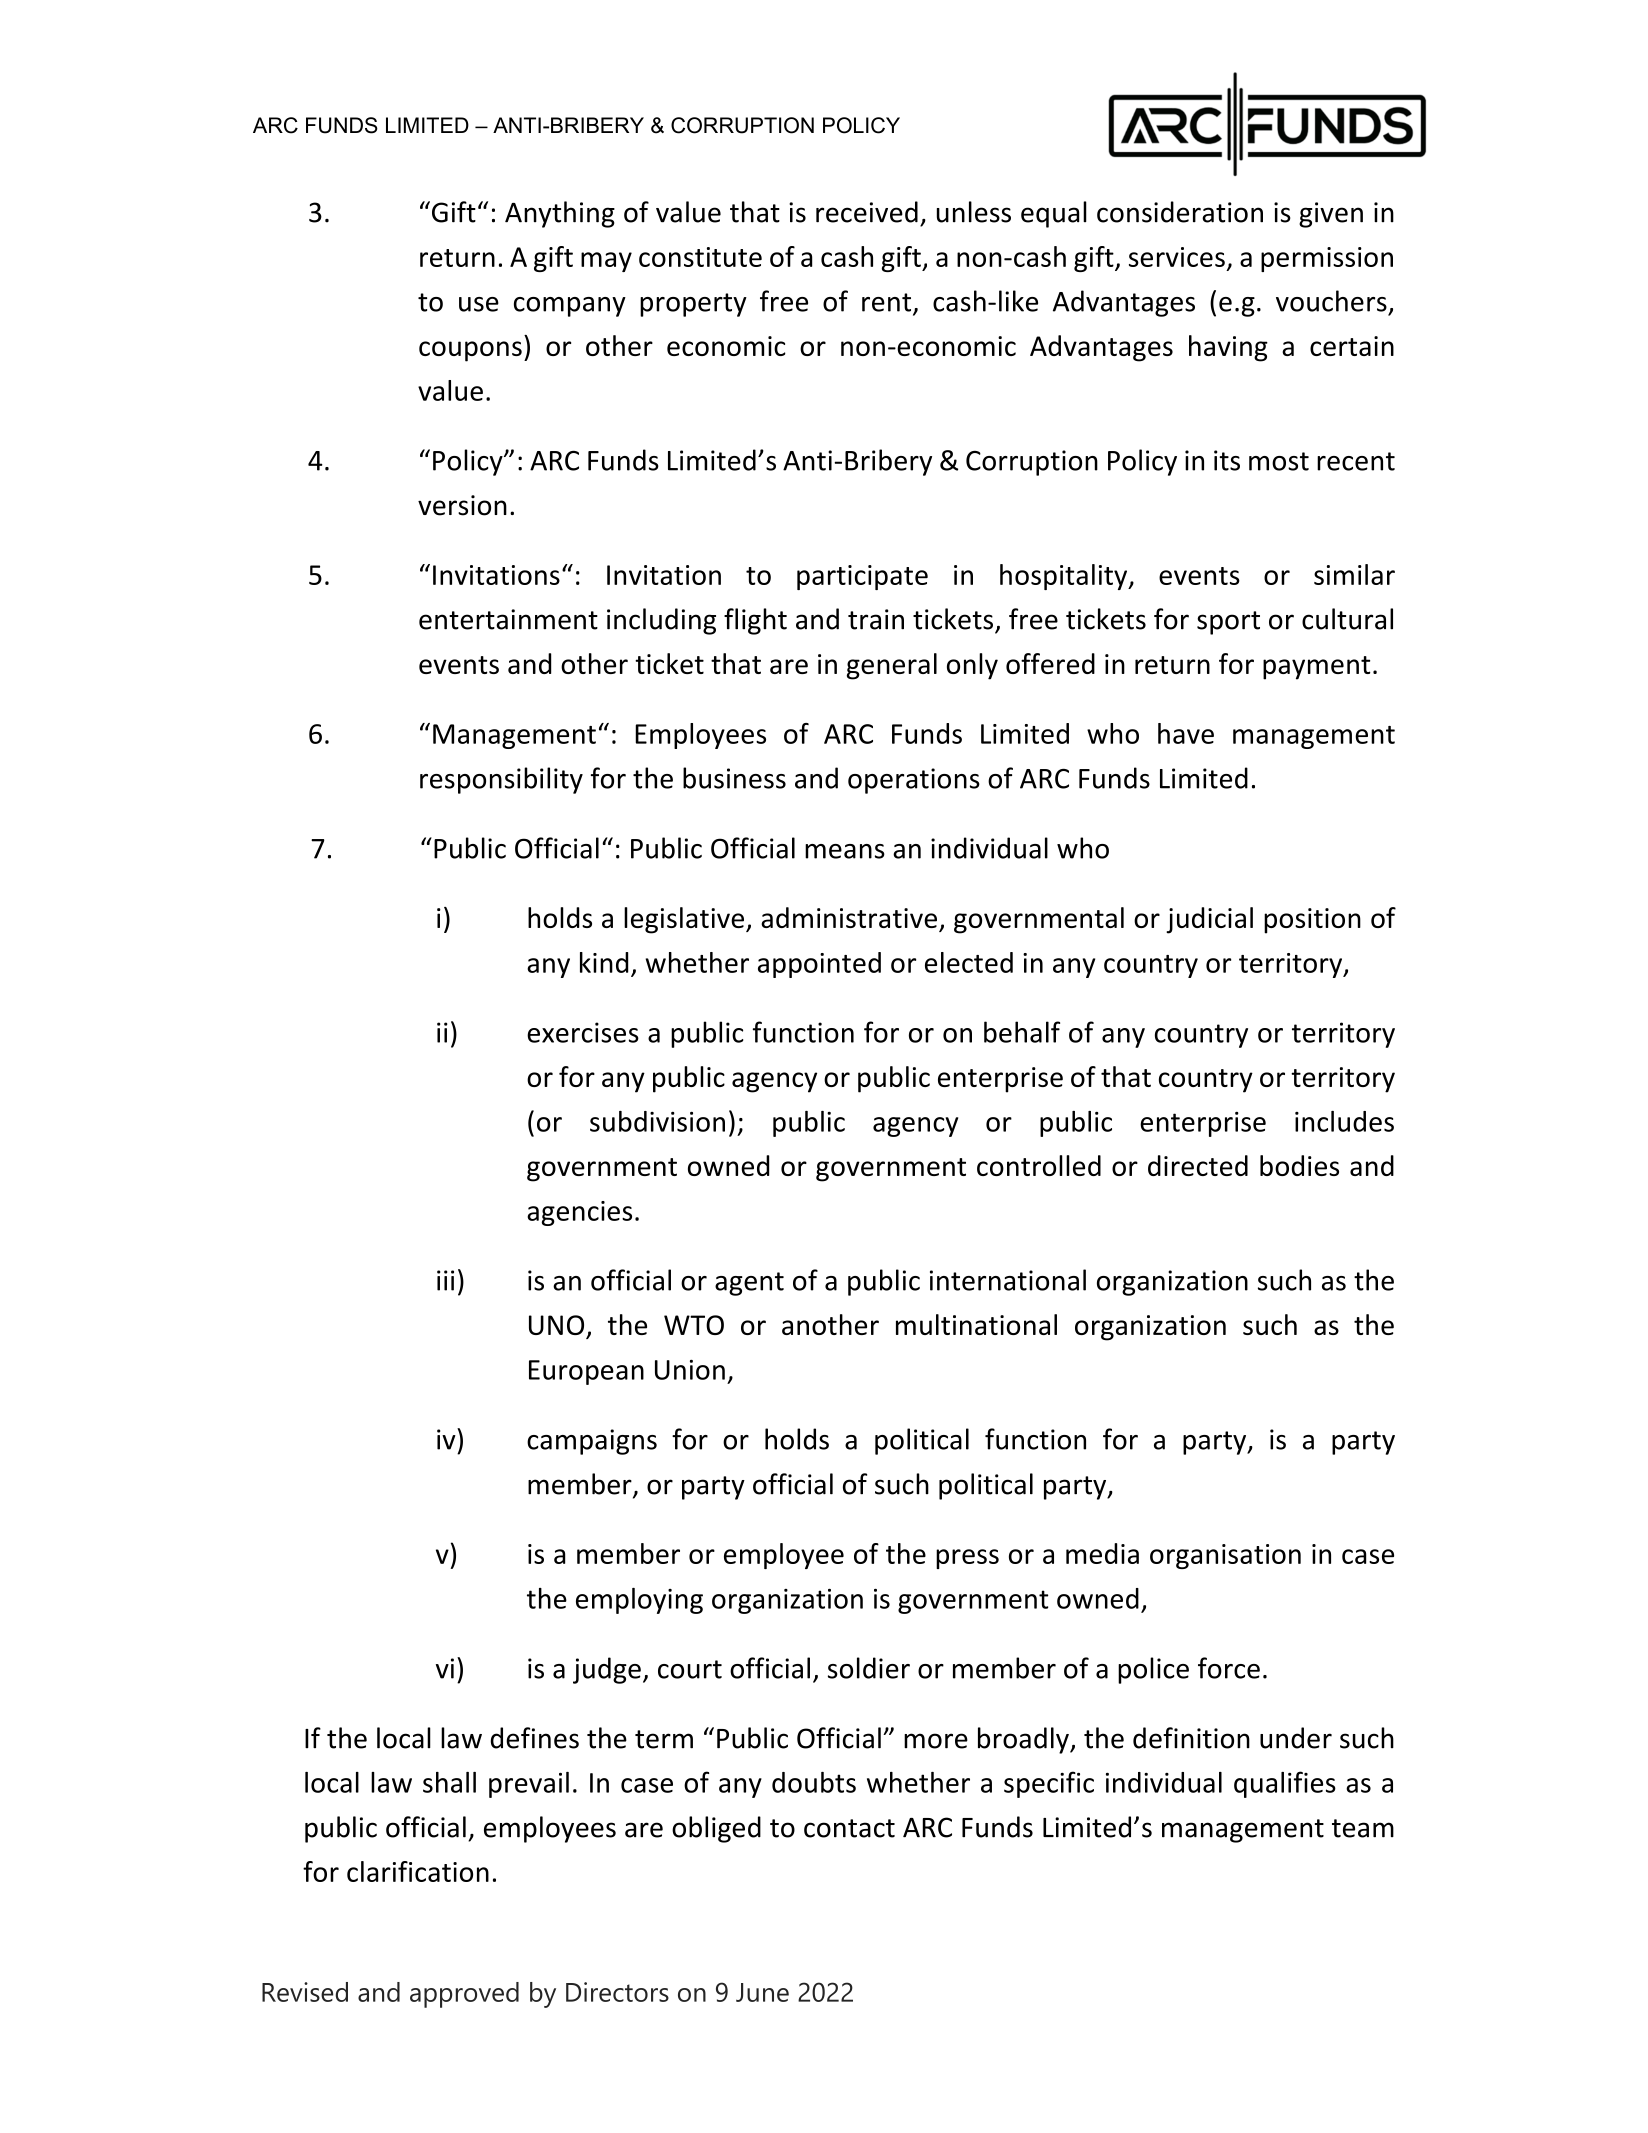 The image size is (1648, 2133). Describe the element at coordinates (749, 1284) in the screenshot. I see `agent` at that location.
